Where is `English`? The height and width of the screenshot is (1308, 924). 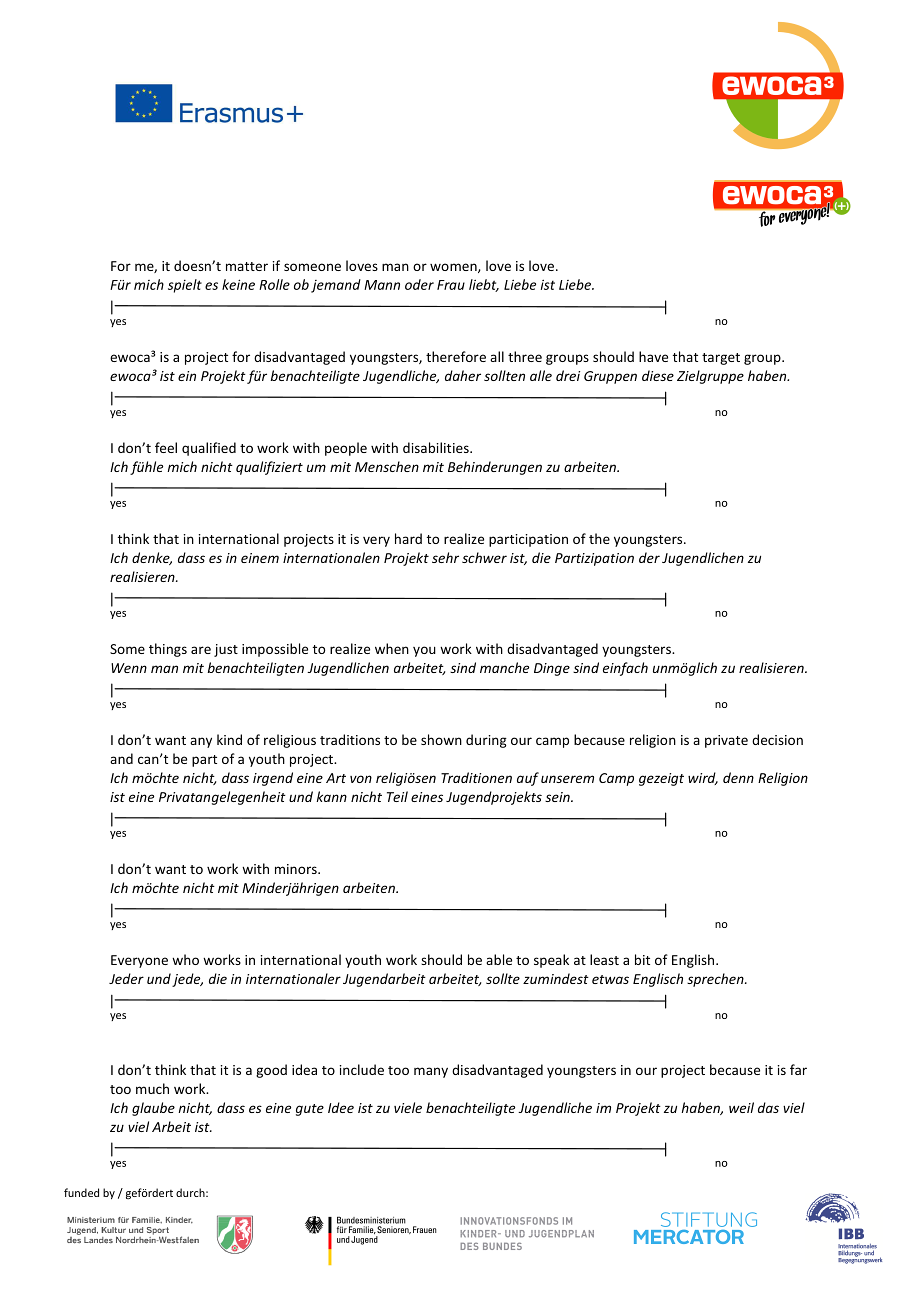
English is located at coordinates (693, 961).
